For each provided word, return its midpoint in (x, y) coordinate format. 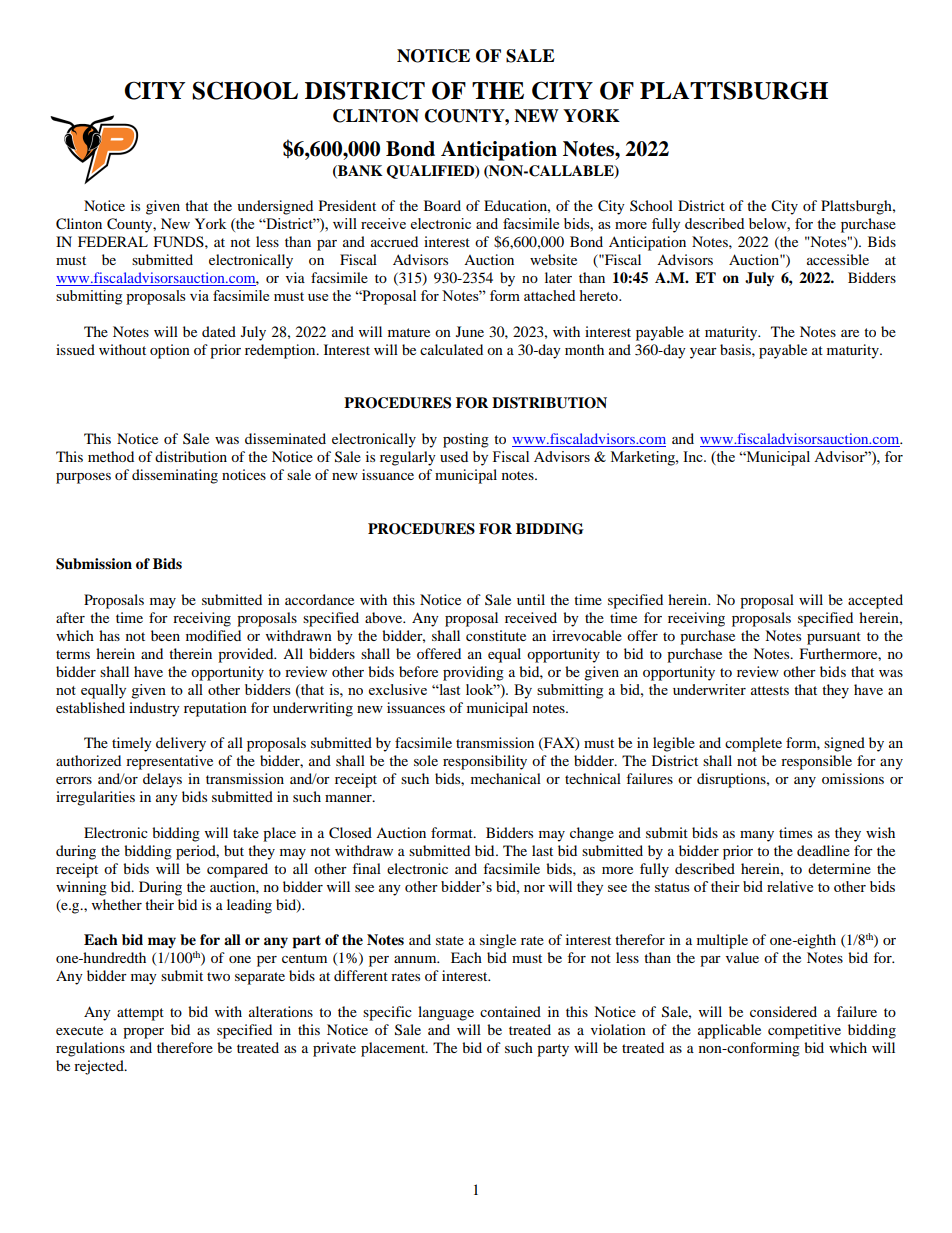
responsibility (485, 762)
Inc (694, 456)
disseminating (175, 476)
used (454, 456)
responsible (816, 762)
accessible (838, 259)
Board (442, 205)
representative (169, 762)
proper (143, 1033)
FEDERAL (113, 241)
